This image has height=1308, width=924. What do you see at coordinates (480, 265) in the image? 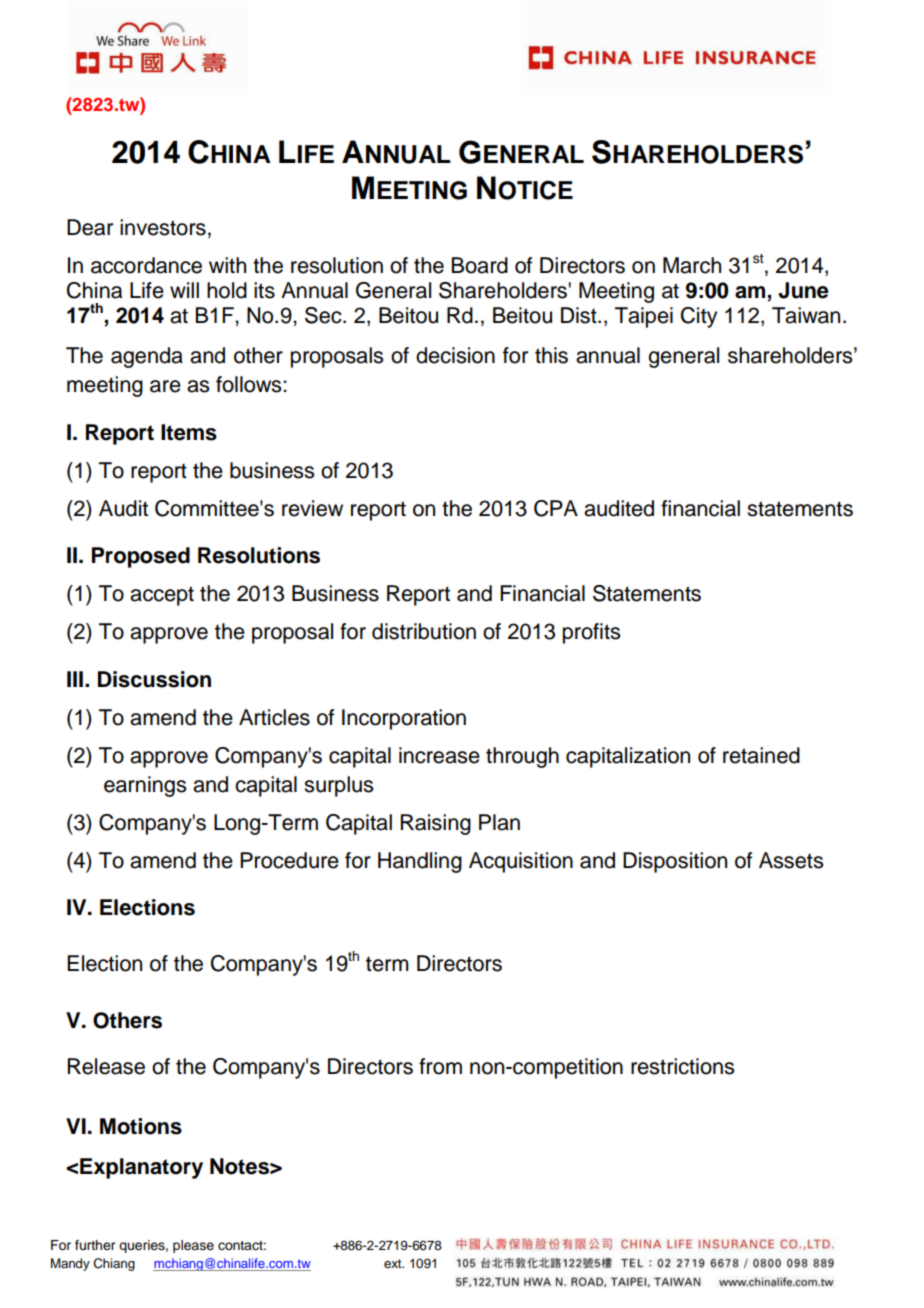
I see `Board` at bounding box center [480, 265].
